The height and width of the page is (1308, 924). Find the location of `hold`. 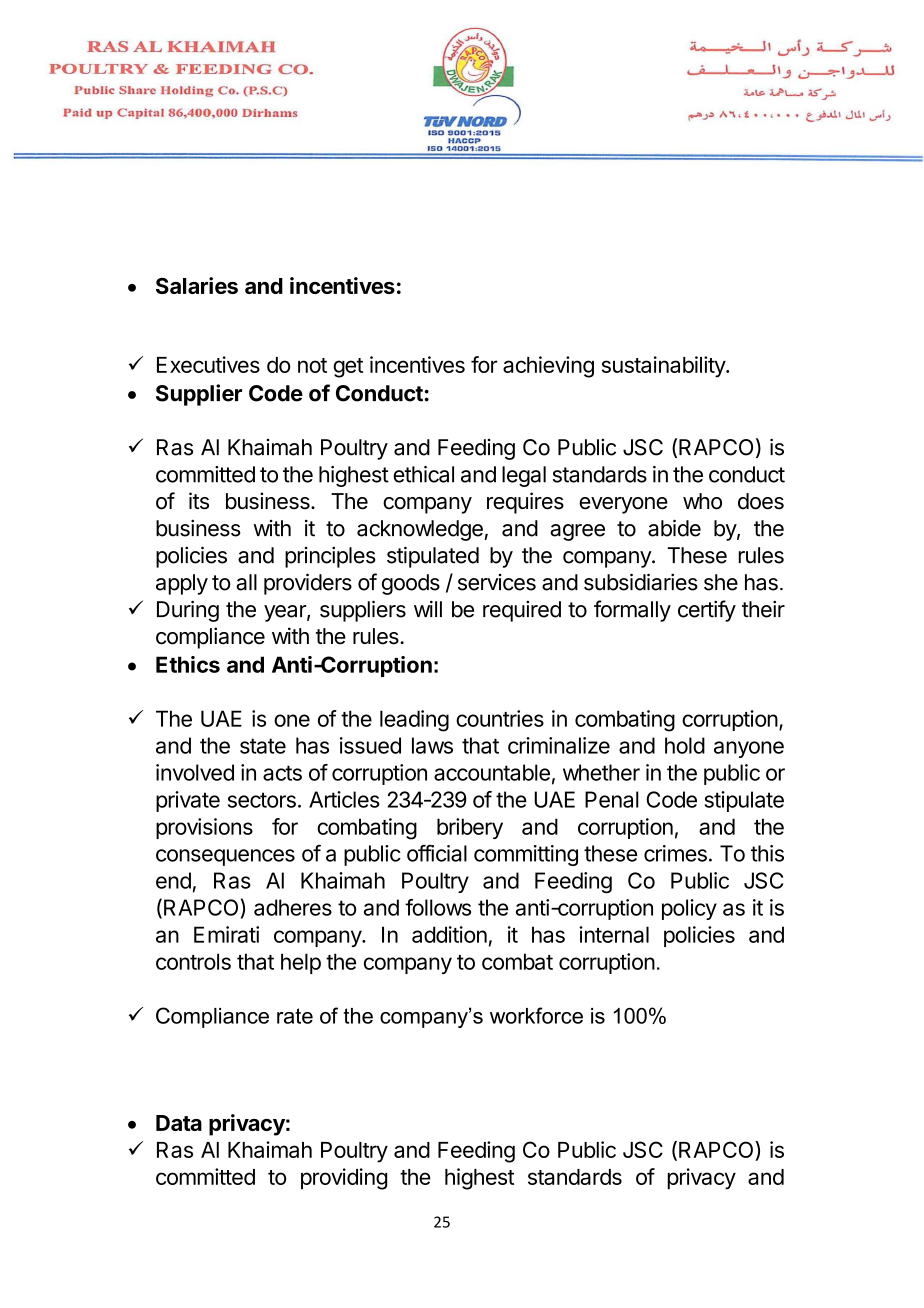

hold is located at coordinates (685, 745).
